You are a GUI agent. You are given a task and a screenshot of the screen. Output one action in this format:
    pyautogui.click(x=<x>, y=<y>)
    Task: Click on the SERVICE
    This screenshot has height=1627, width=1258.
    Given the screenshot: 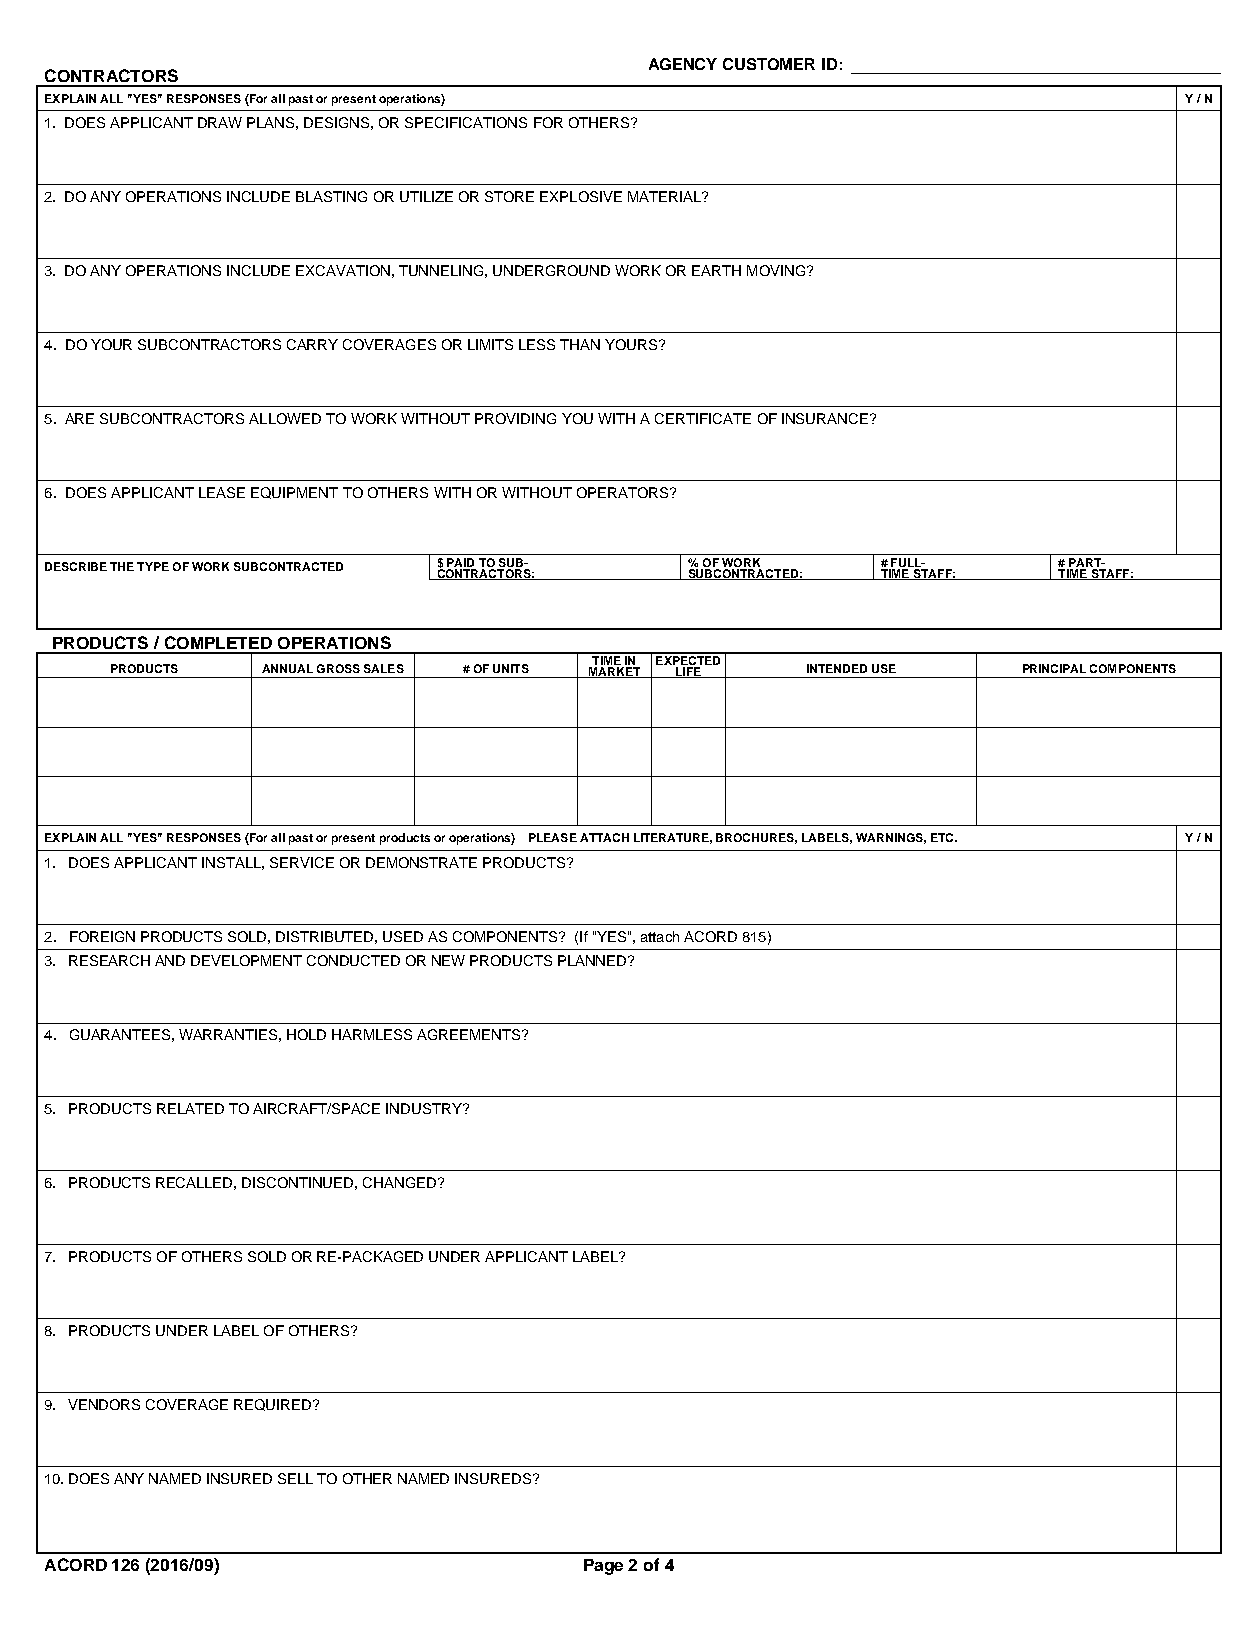 What is the action you would take?
    pyautogui.click(x=302, y=862)
